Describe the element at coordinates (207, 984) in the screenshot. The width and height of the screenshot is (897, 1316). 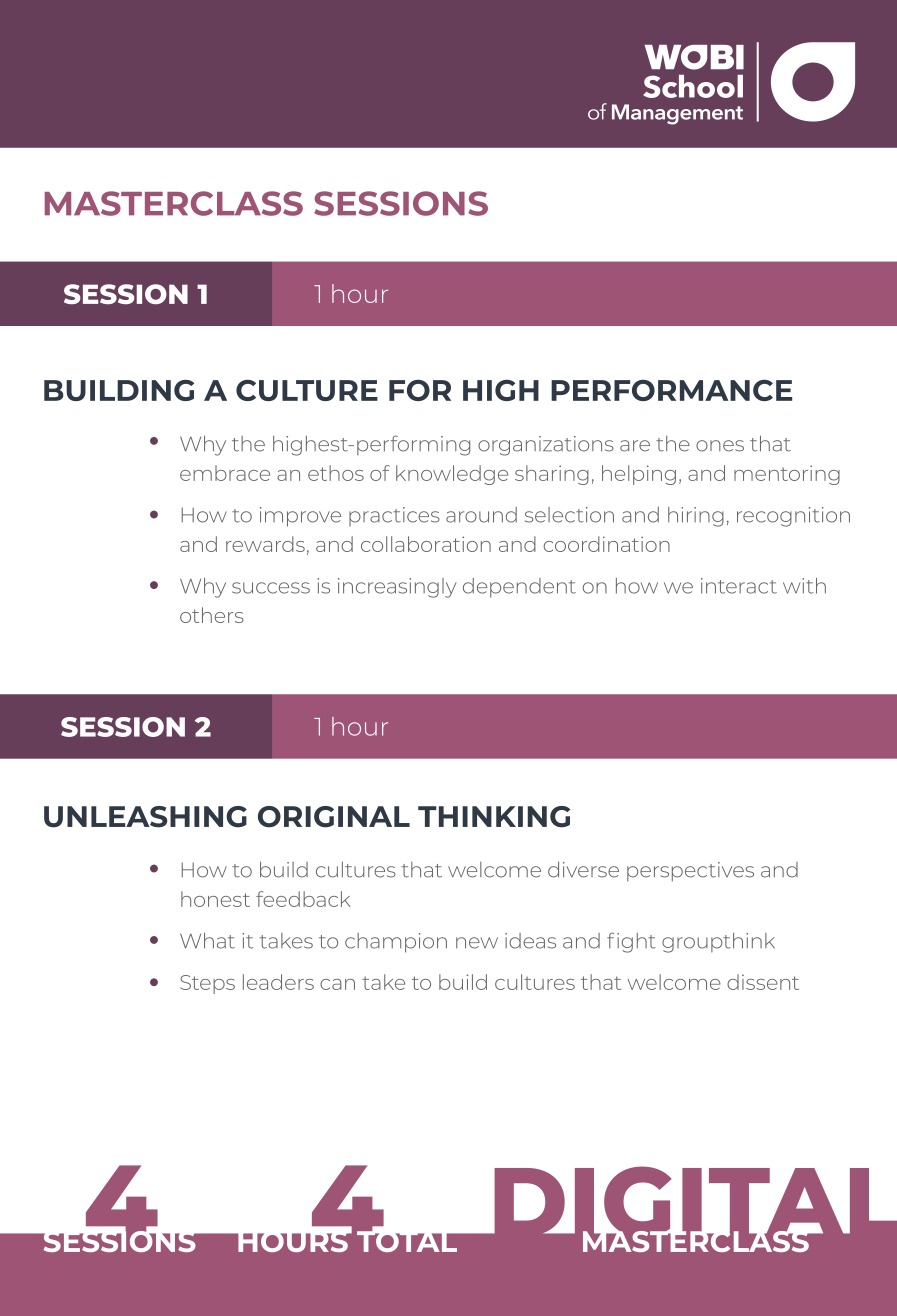
I see `Steps` at that location.
